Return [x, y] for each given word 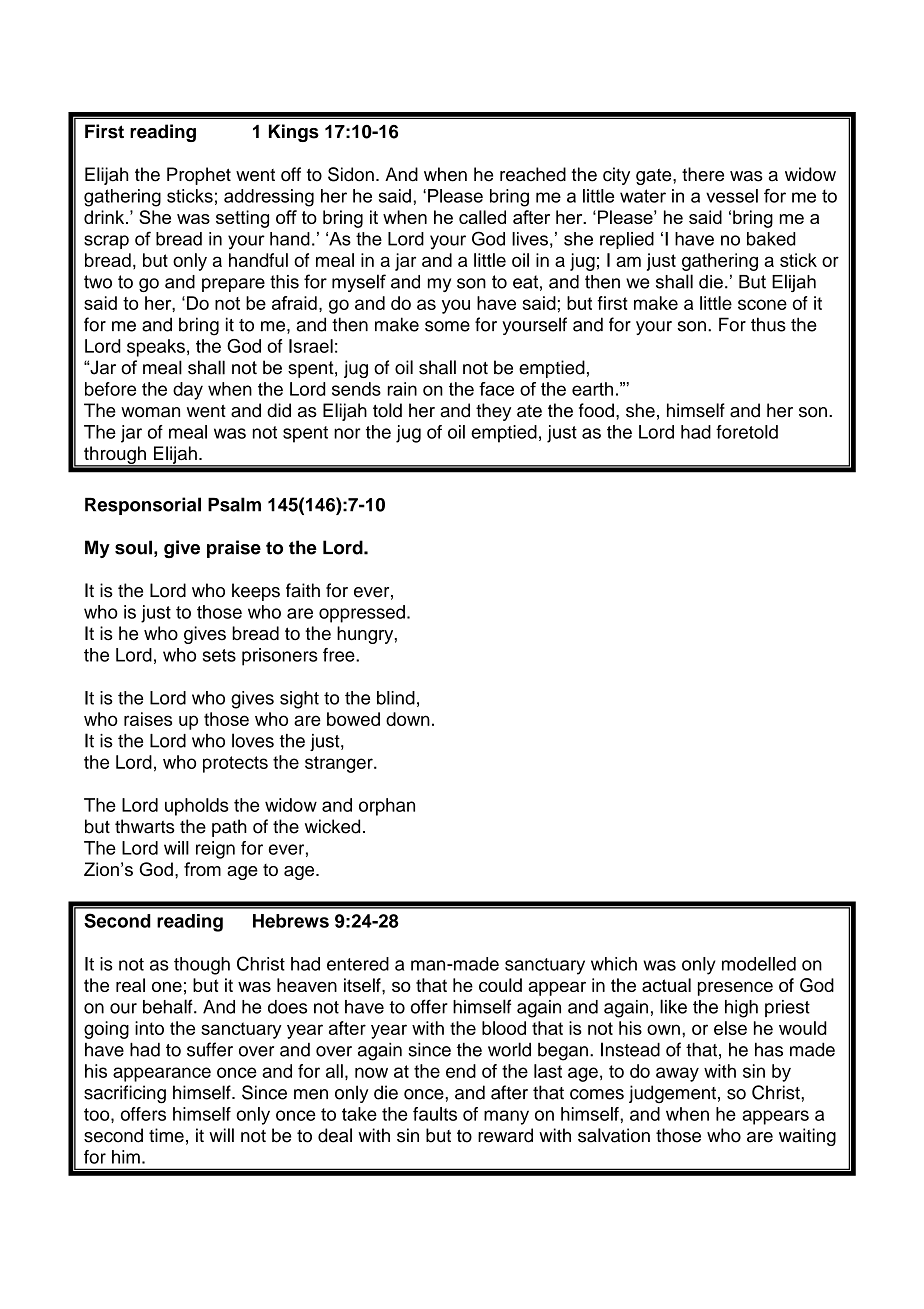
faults [435, 1114]
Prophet [199, 176]
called [482, 217]
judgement [672, 1094]
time [166, 1135]
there [703, 174]
